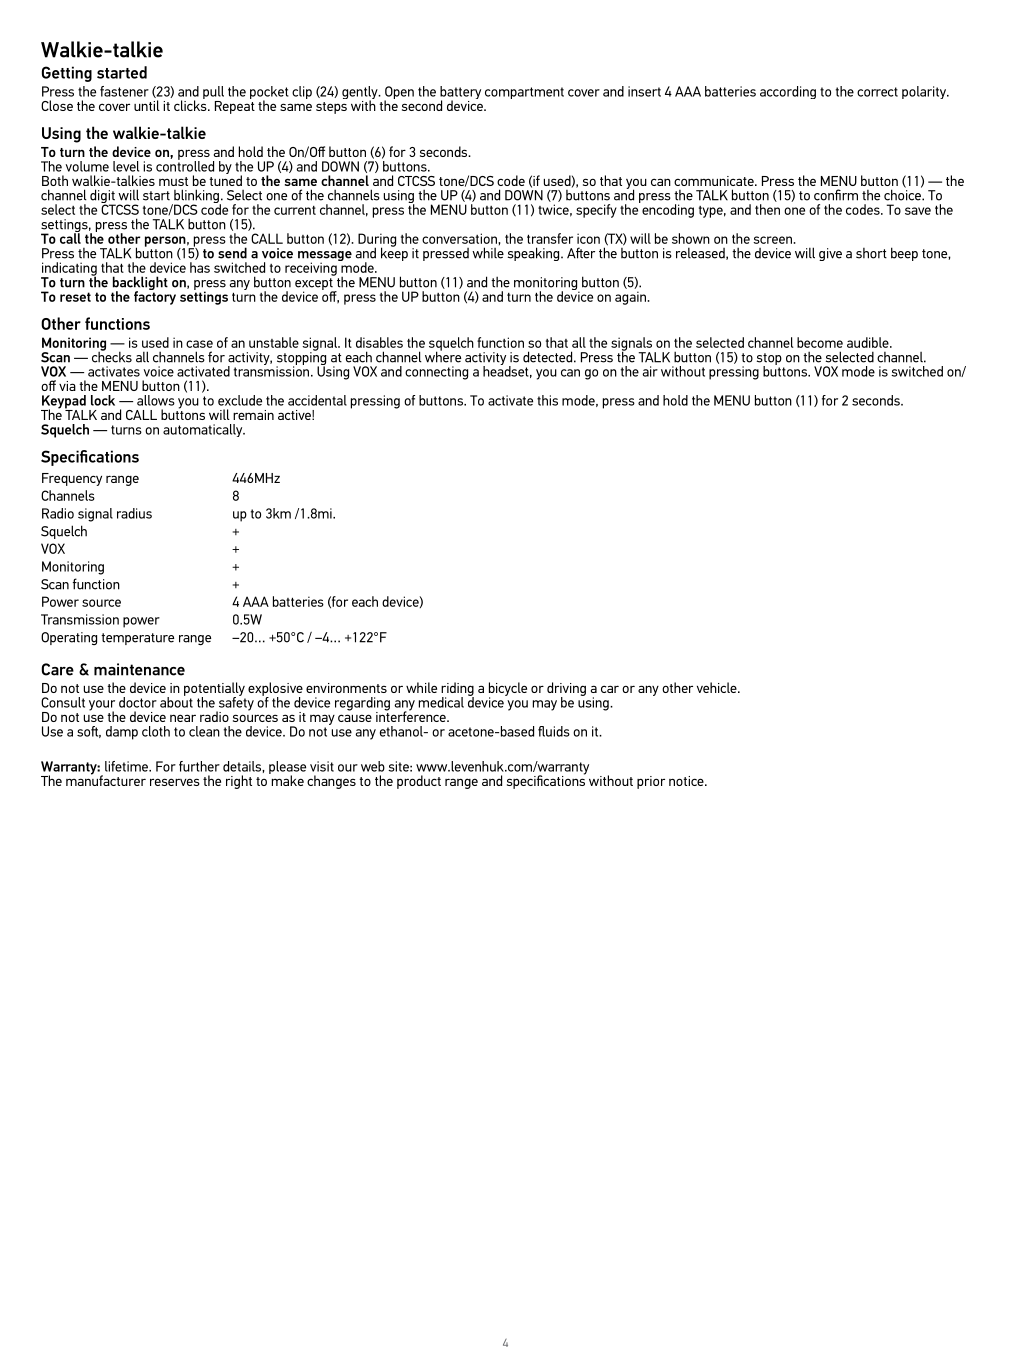 Image resolution: width=1011 pixels, height=1367 pixels. Describe the element at coordinates (687, 781) in the image. I see `notice` at that location.
